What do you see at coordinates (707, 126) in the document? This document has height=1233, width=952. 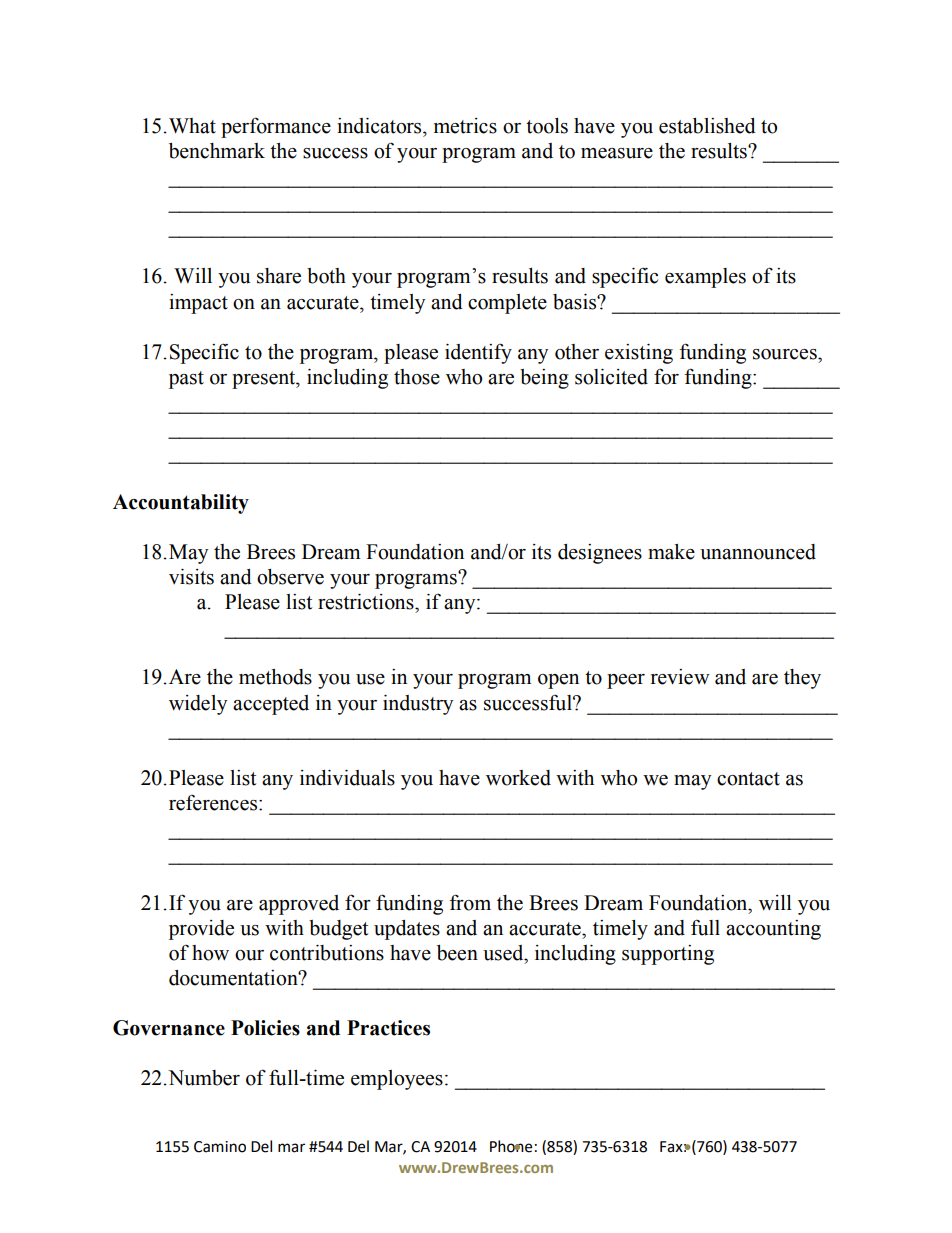 I see `established` at bounding box center [707, 126].
